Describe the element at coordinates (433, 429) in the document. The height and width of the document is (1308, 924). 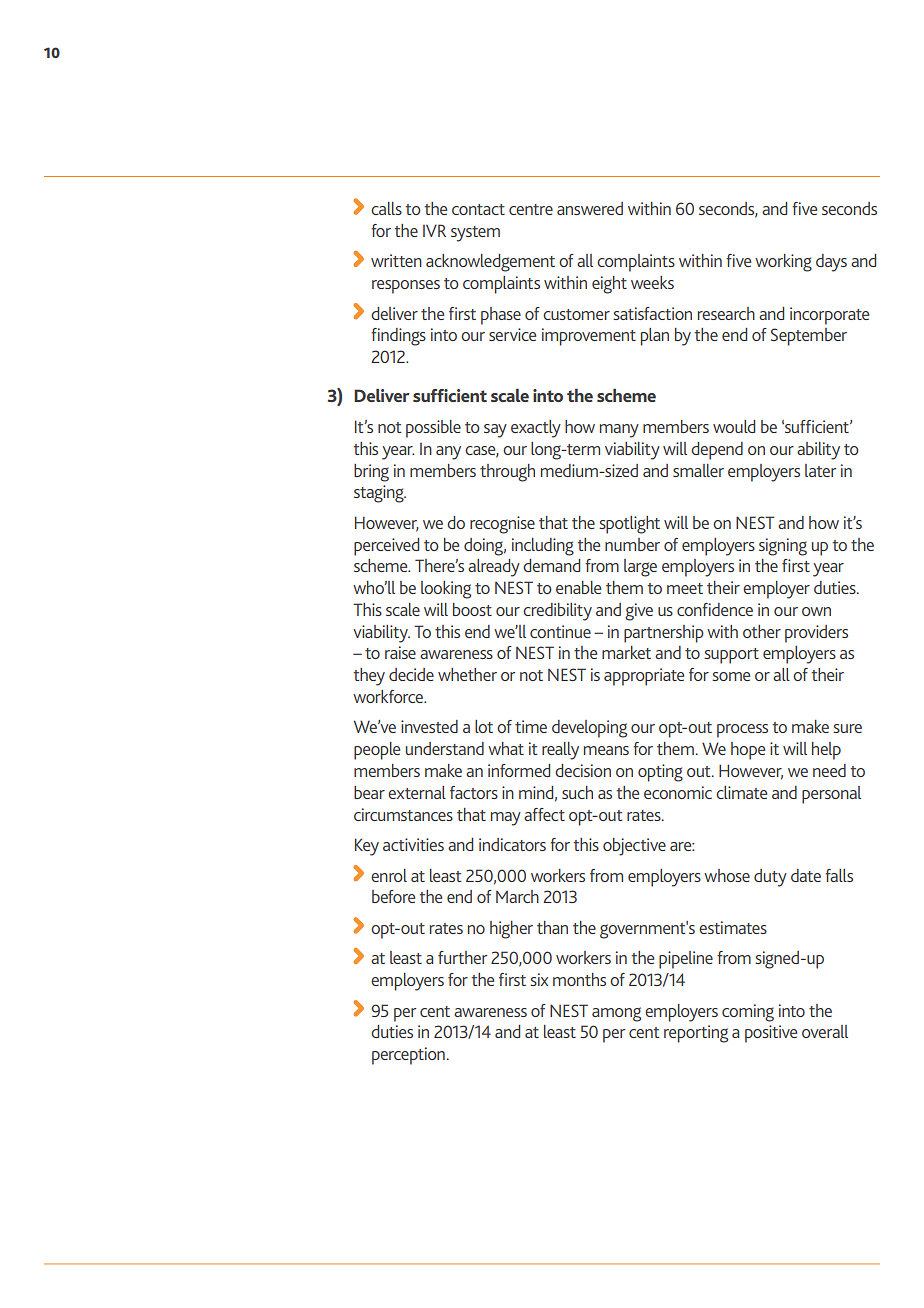
I see `possible` at that location.
